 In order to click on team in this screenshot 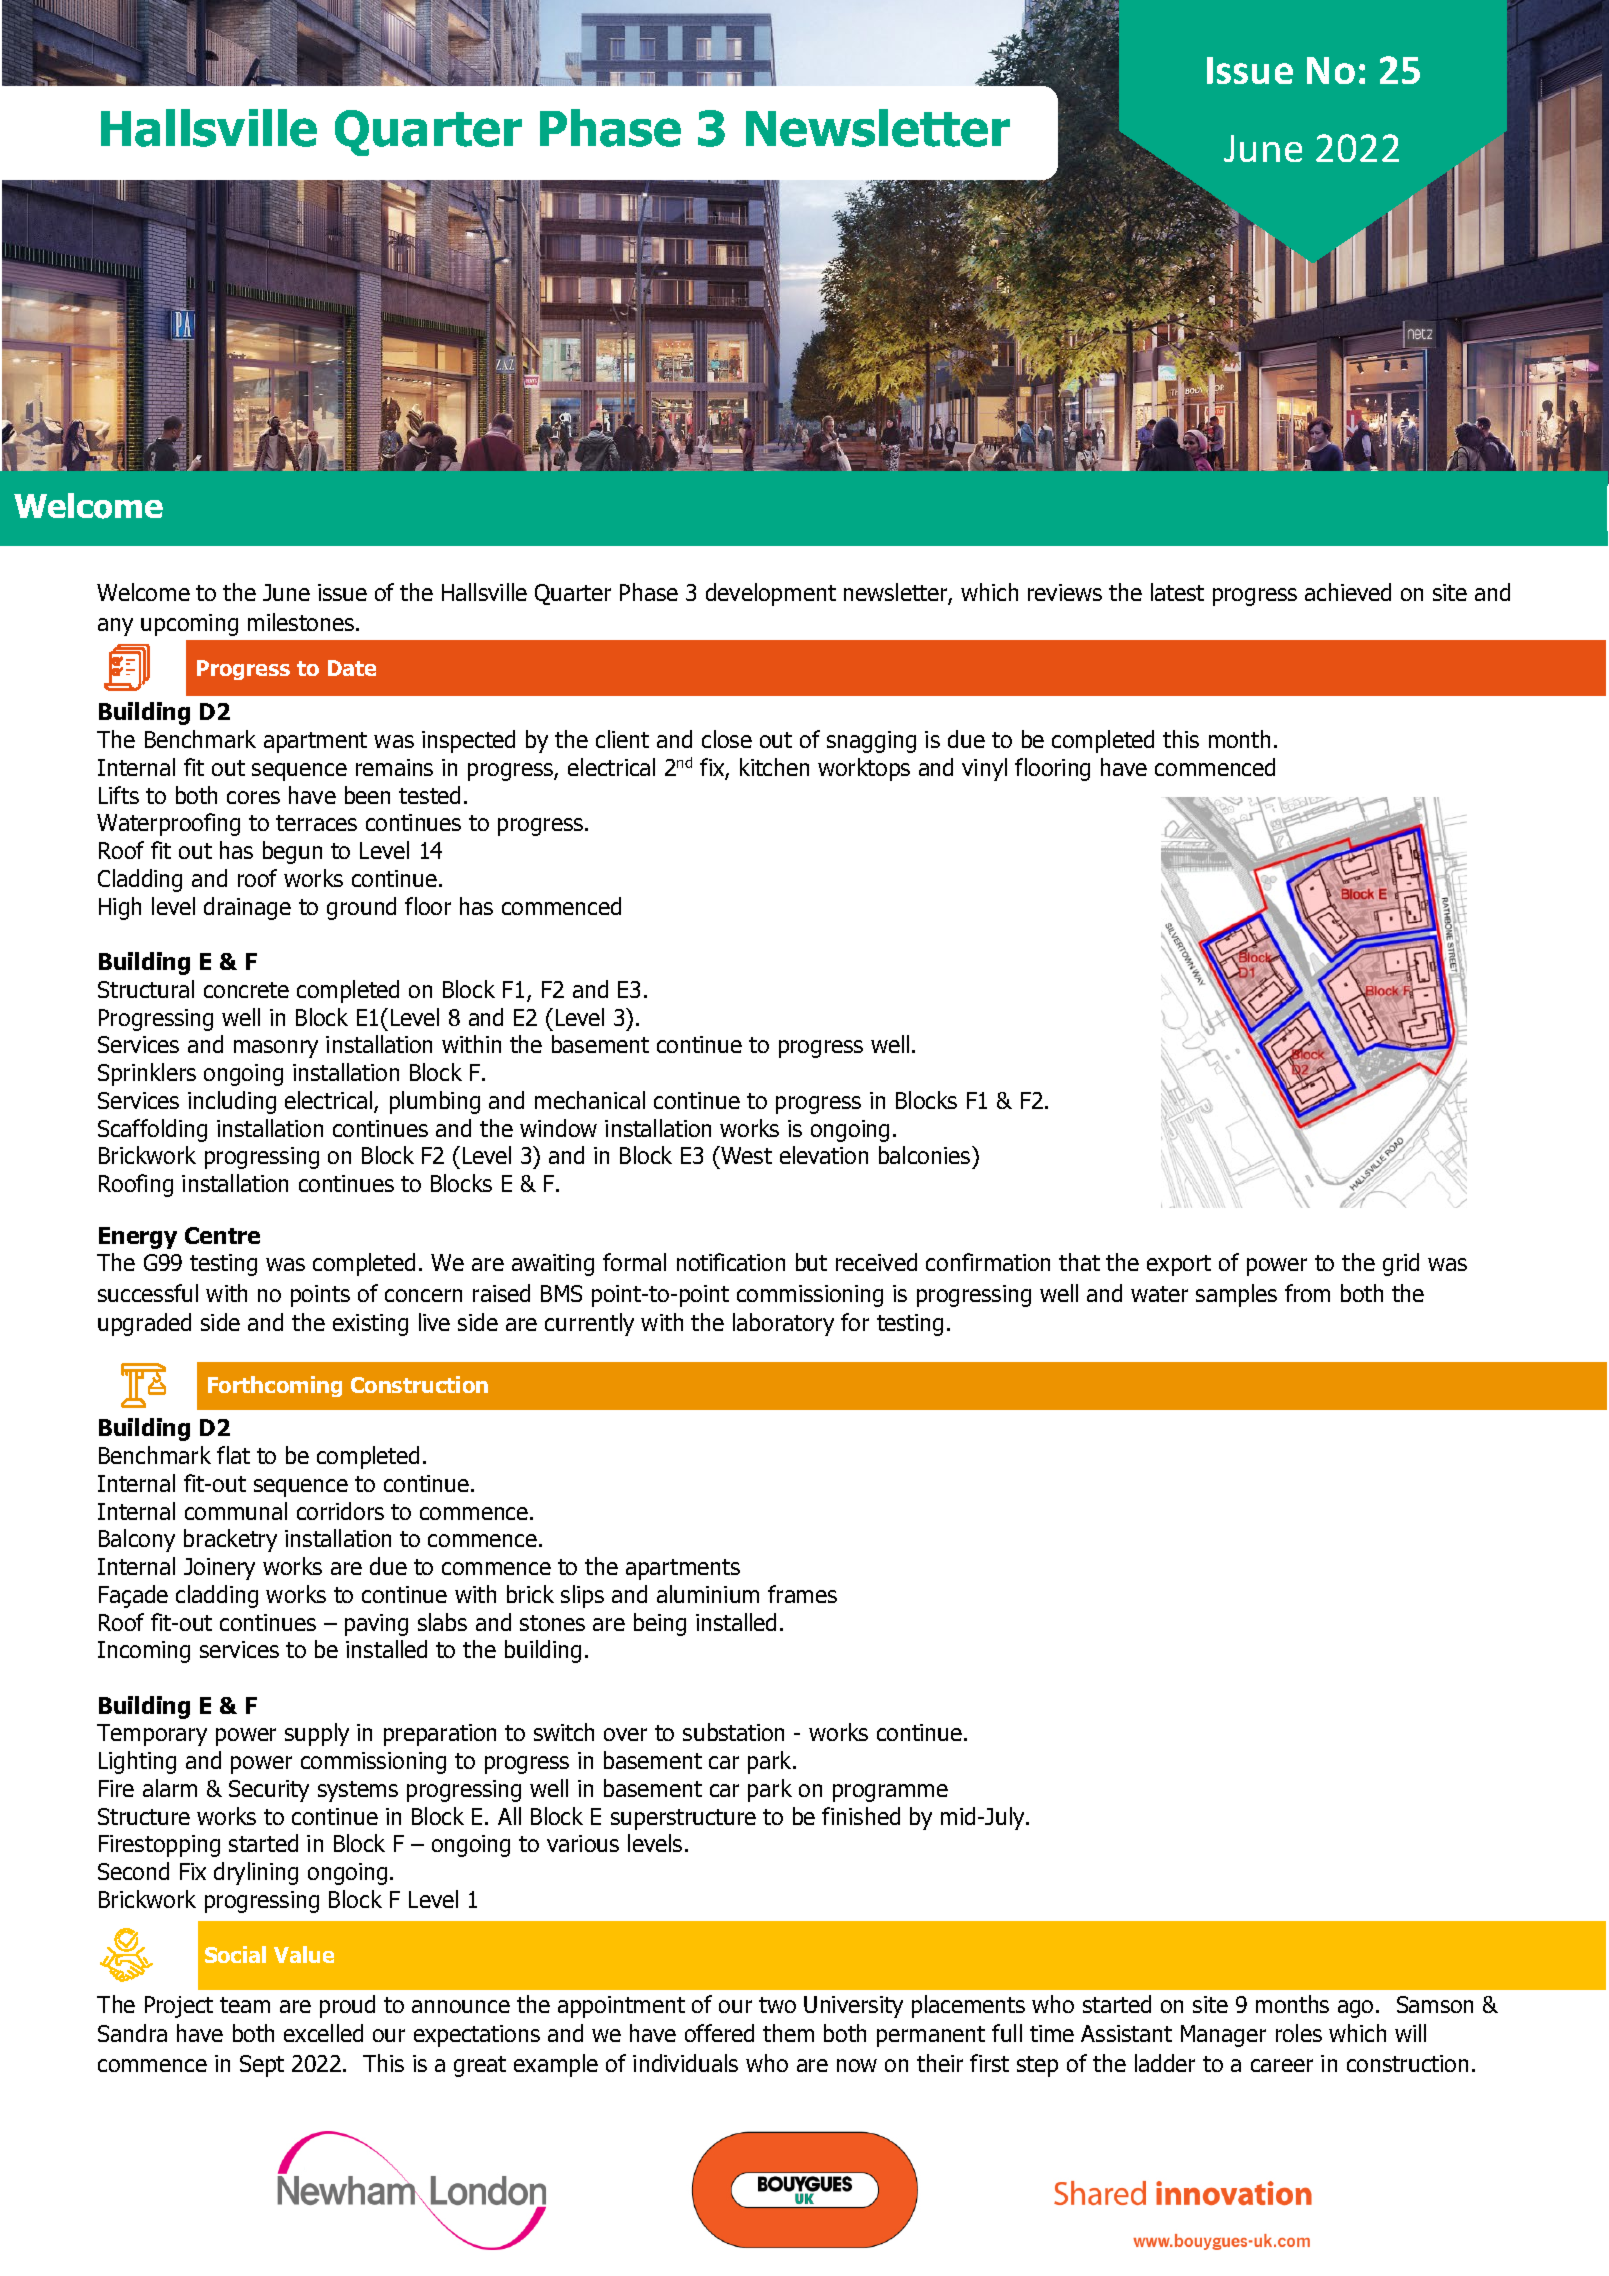, I will do `click(245, 2005)`.
